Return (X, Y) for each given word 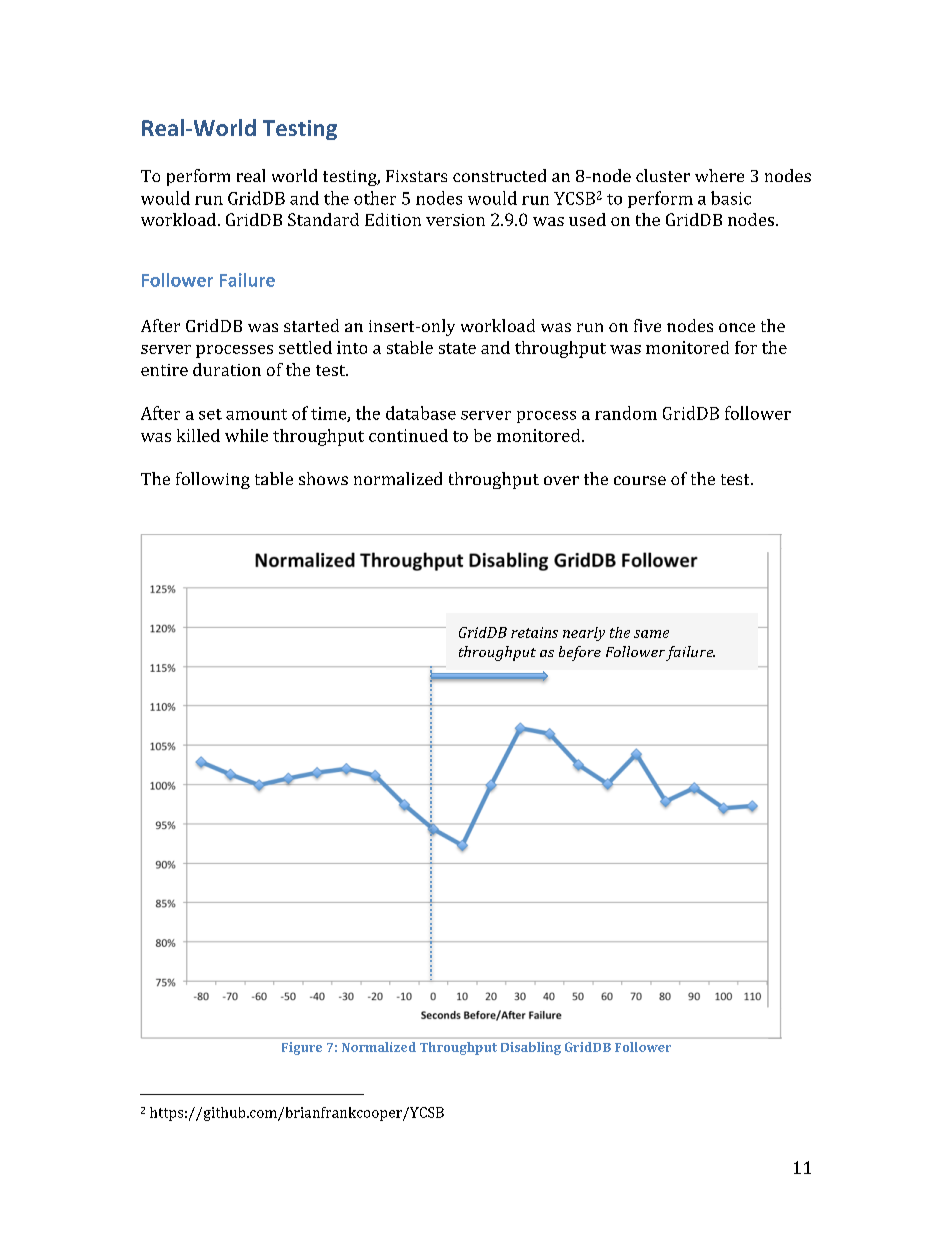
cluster (663, 175)
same (651, 634)
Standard (323, 219)
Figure (302, 1048)
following (213, 480)
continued (408, 435)
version (455, 220)
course (640, 480)
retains (534, 632)
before (580, 653)
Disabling (531, 1048)
